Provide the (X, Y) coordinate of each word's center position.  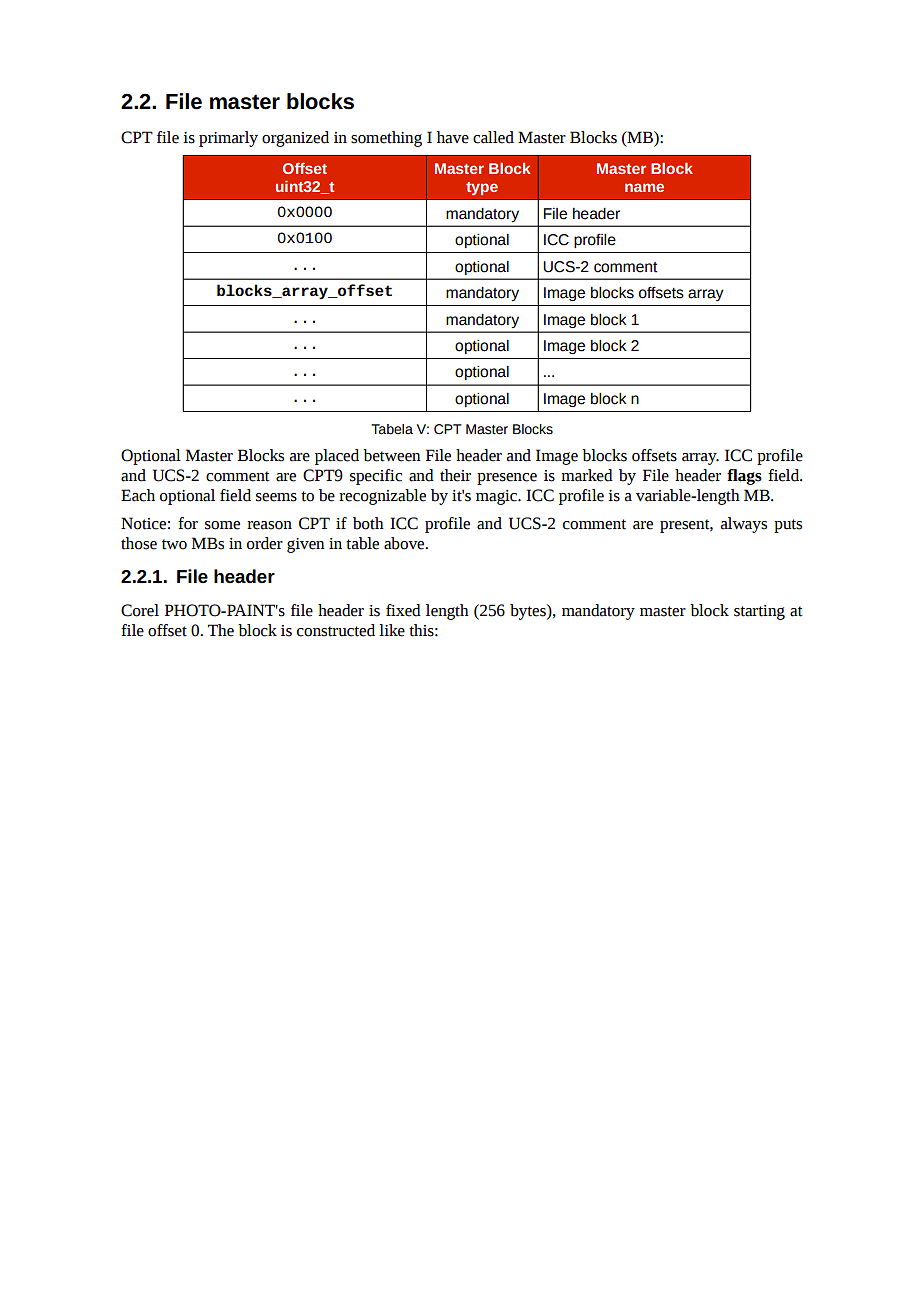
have (453, 137)
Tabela (392, 429)
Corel (140, 610)
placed (337, 457)
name (644, 187)
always (744, 525)
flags (744, 477)
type (482, 188)
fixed (403, 610)
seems (276, 497)
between (392, 455)
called (493, 137)
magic (497, 497)
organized (295, 139)
